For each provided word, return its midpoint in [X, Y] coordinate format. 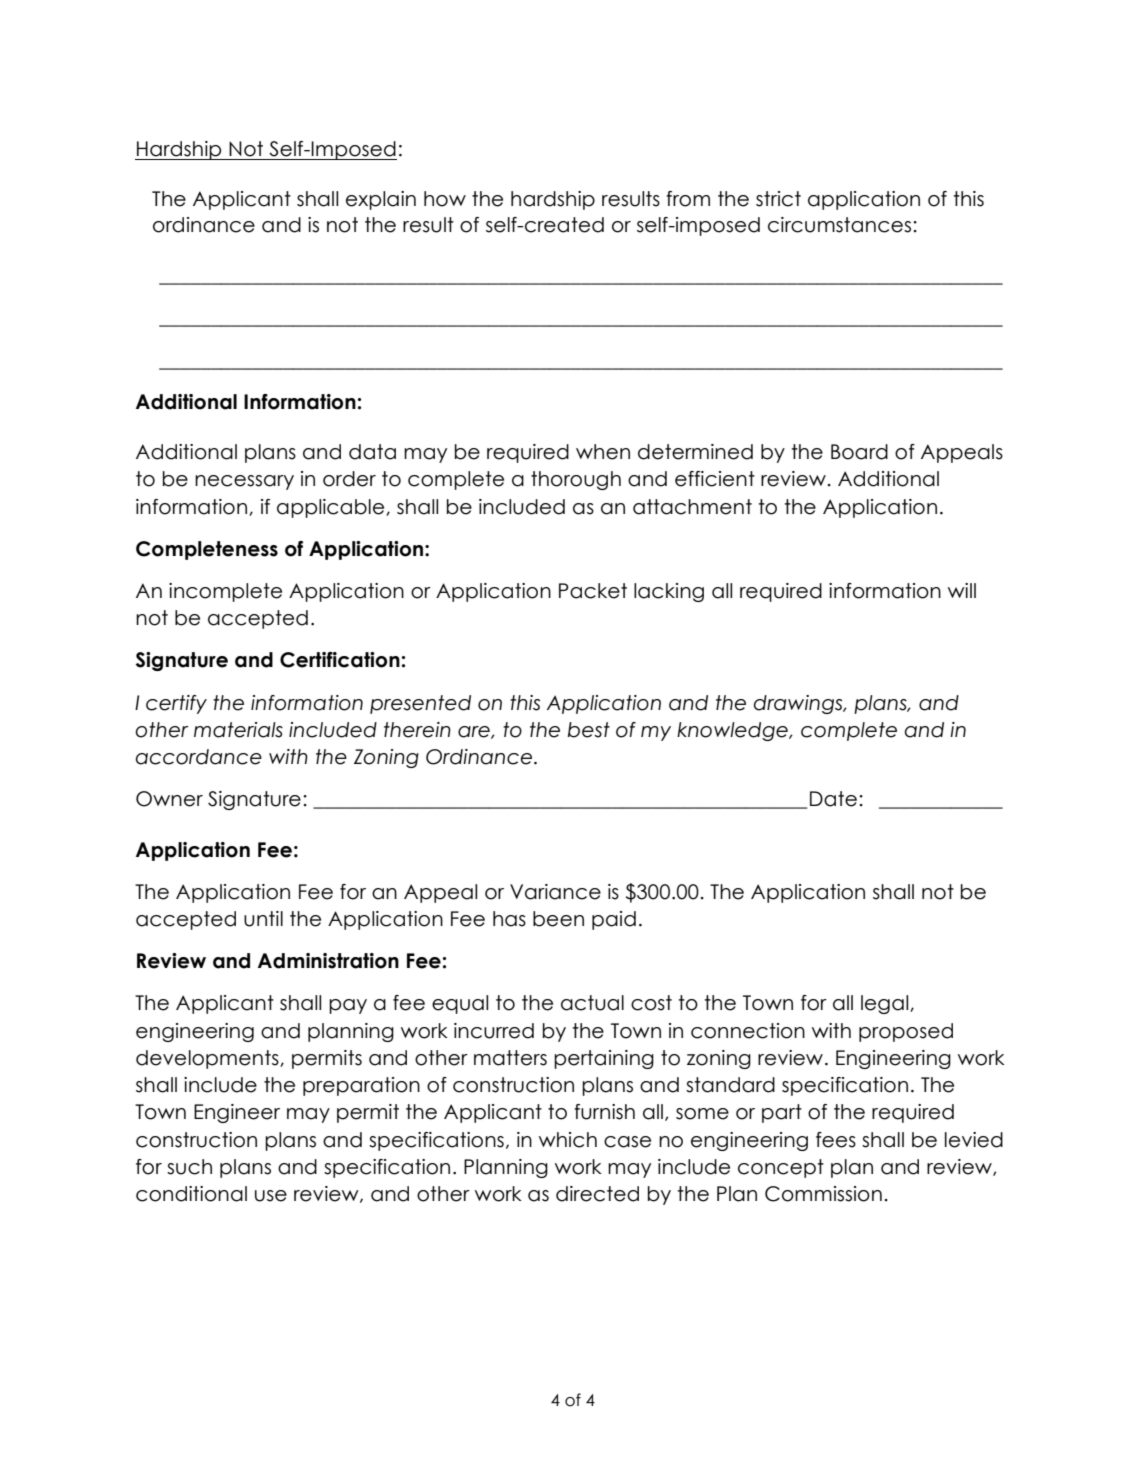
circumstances [841, 225]
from [688, 199]
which [568, 1140]
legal [886, 1004]
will [962, 590]
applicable [332, 508]
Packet [593, 591]
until [263, 919]
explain [381, 200]
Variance [555, 892]
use [271, 1196]
